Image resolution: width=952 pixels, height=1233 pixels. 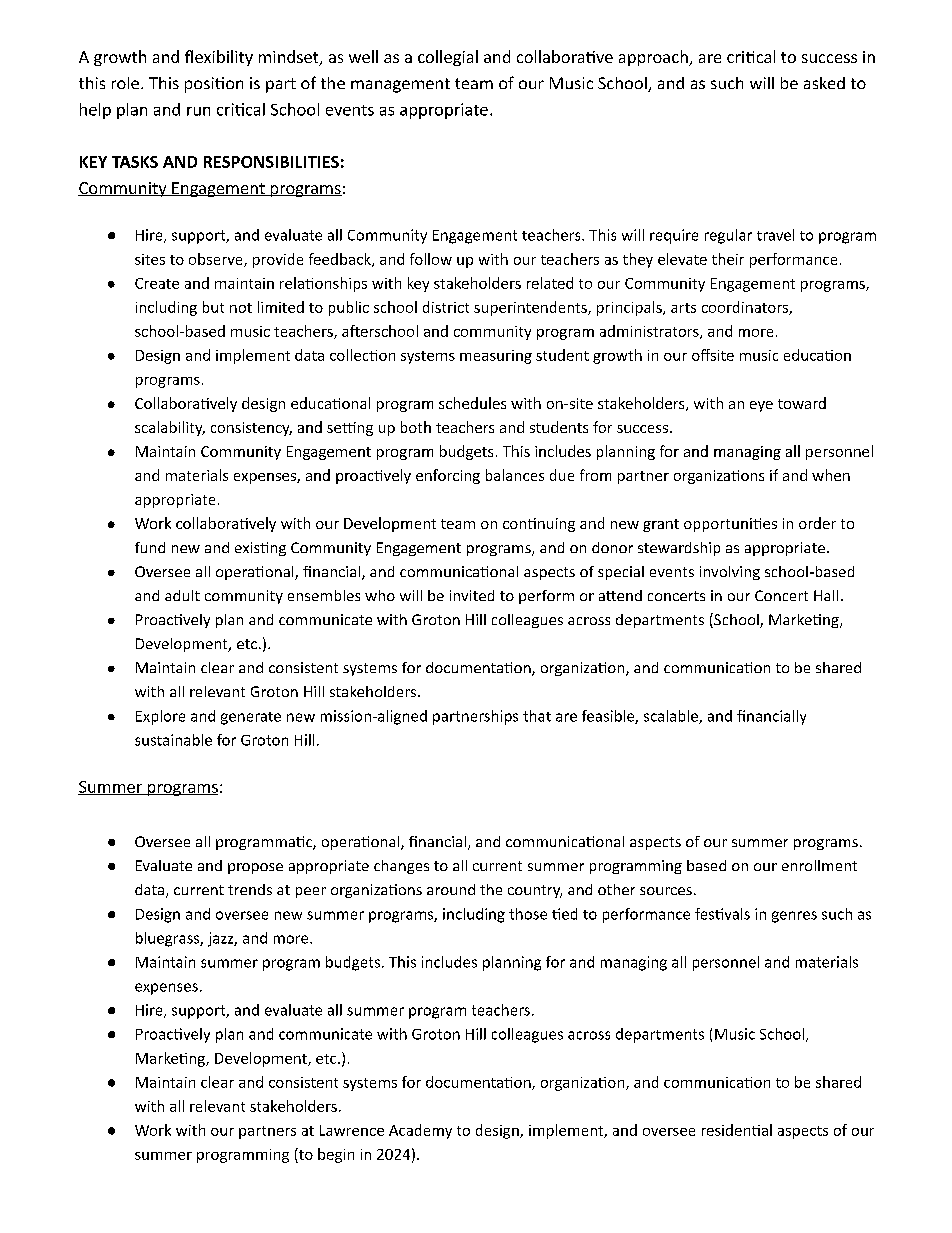 I want to click on adult, so click(x=182, y=595).
